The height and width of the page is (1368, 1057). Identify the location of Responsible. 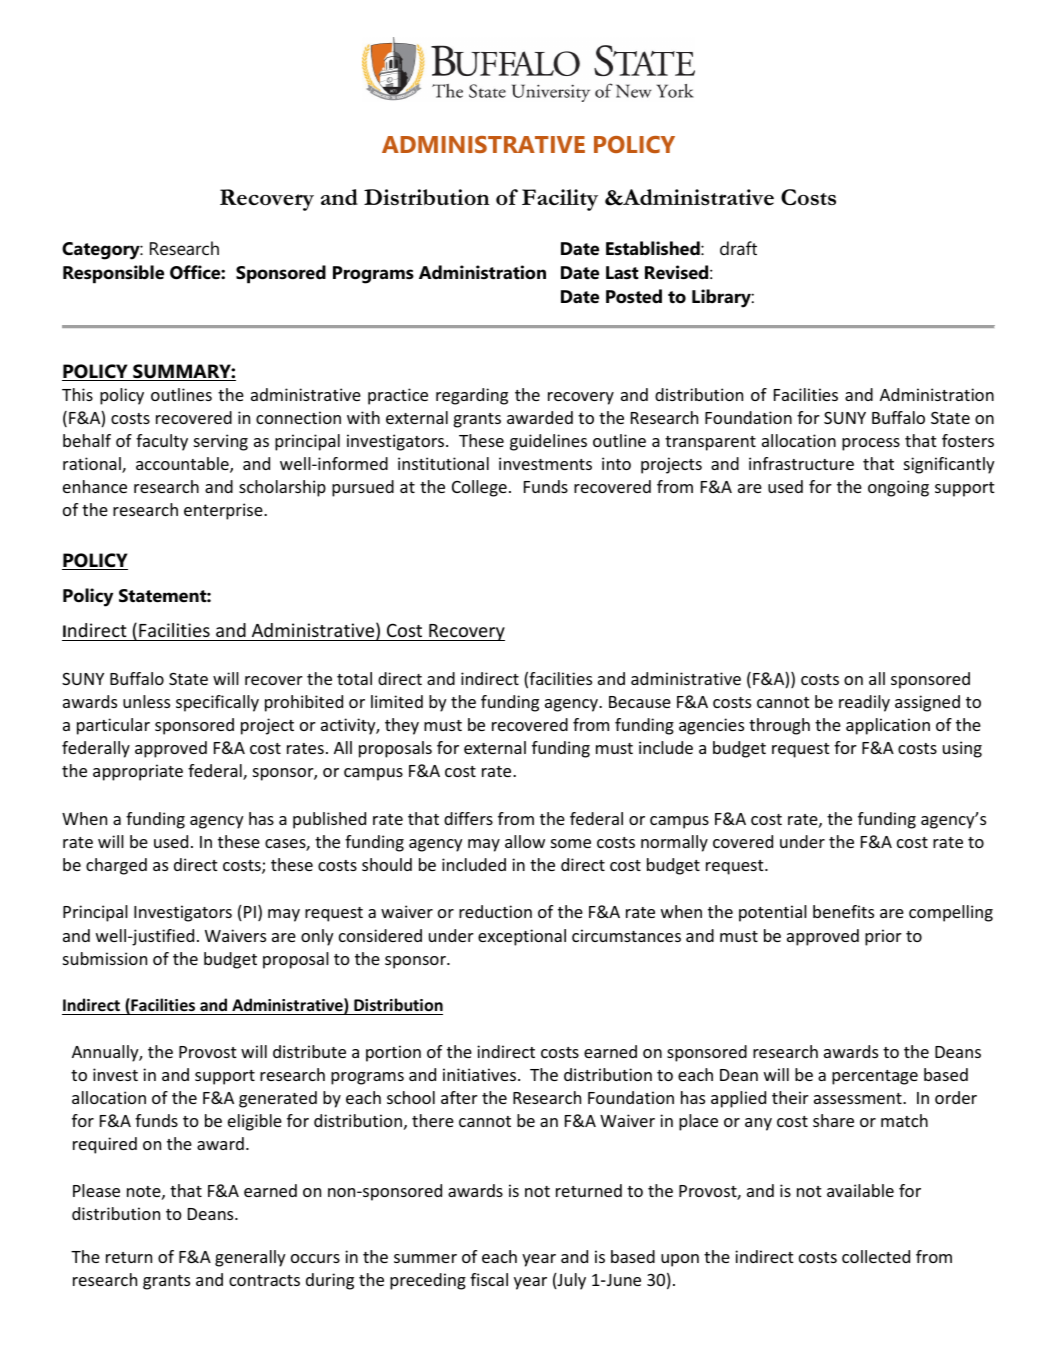
(113, 274).
